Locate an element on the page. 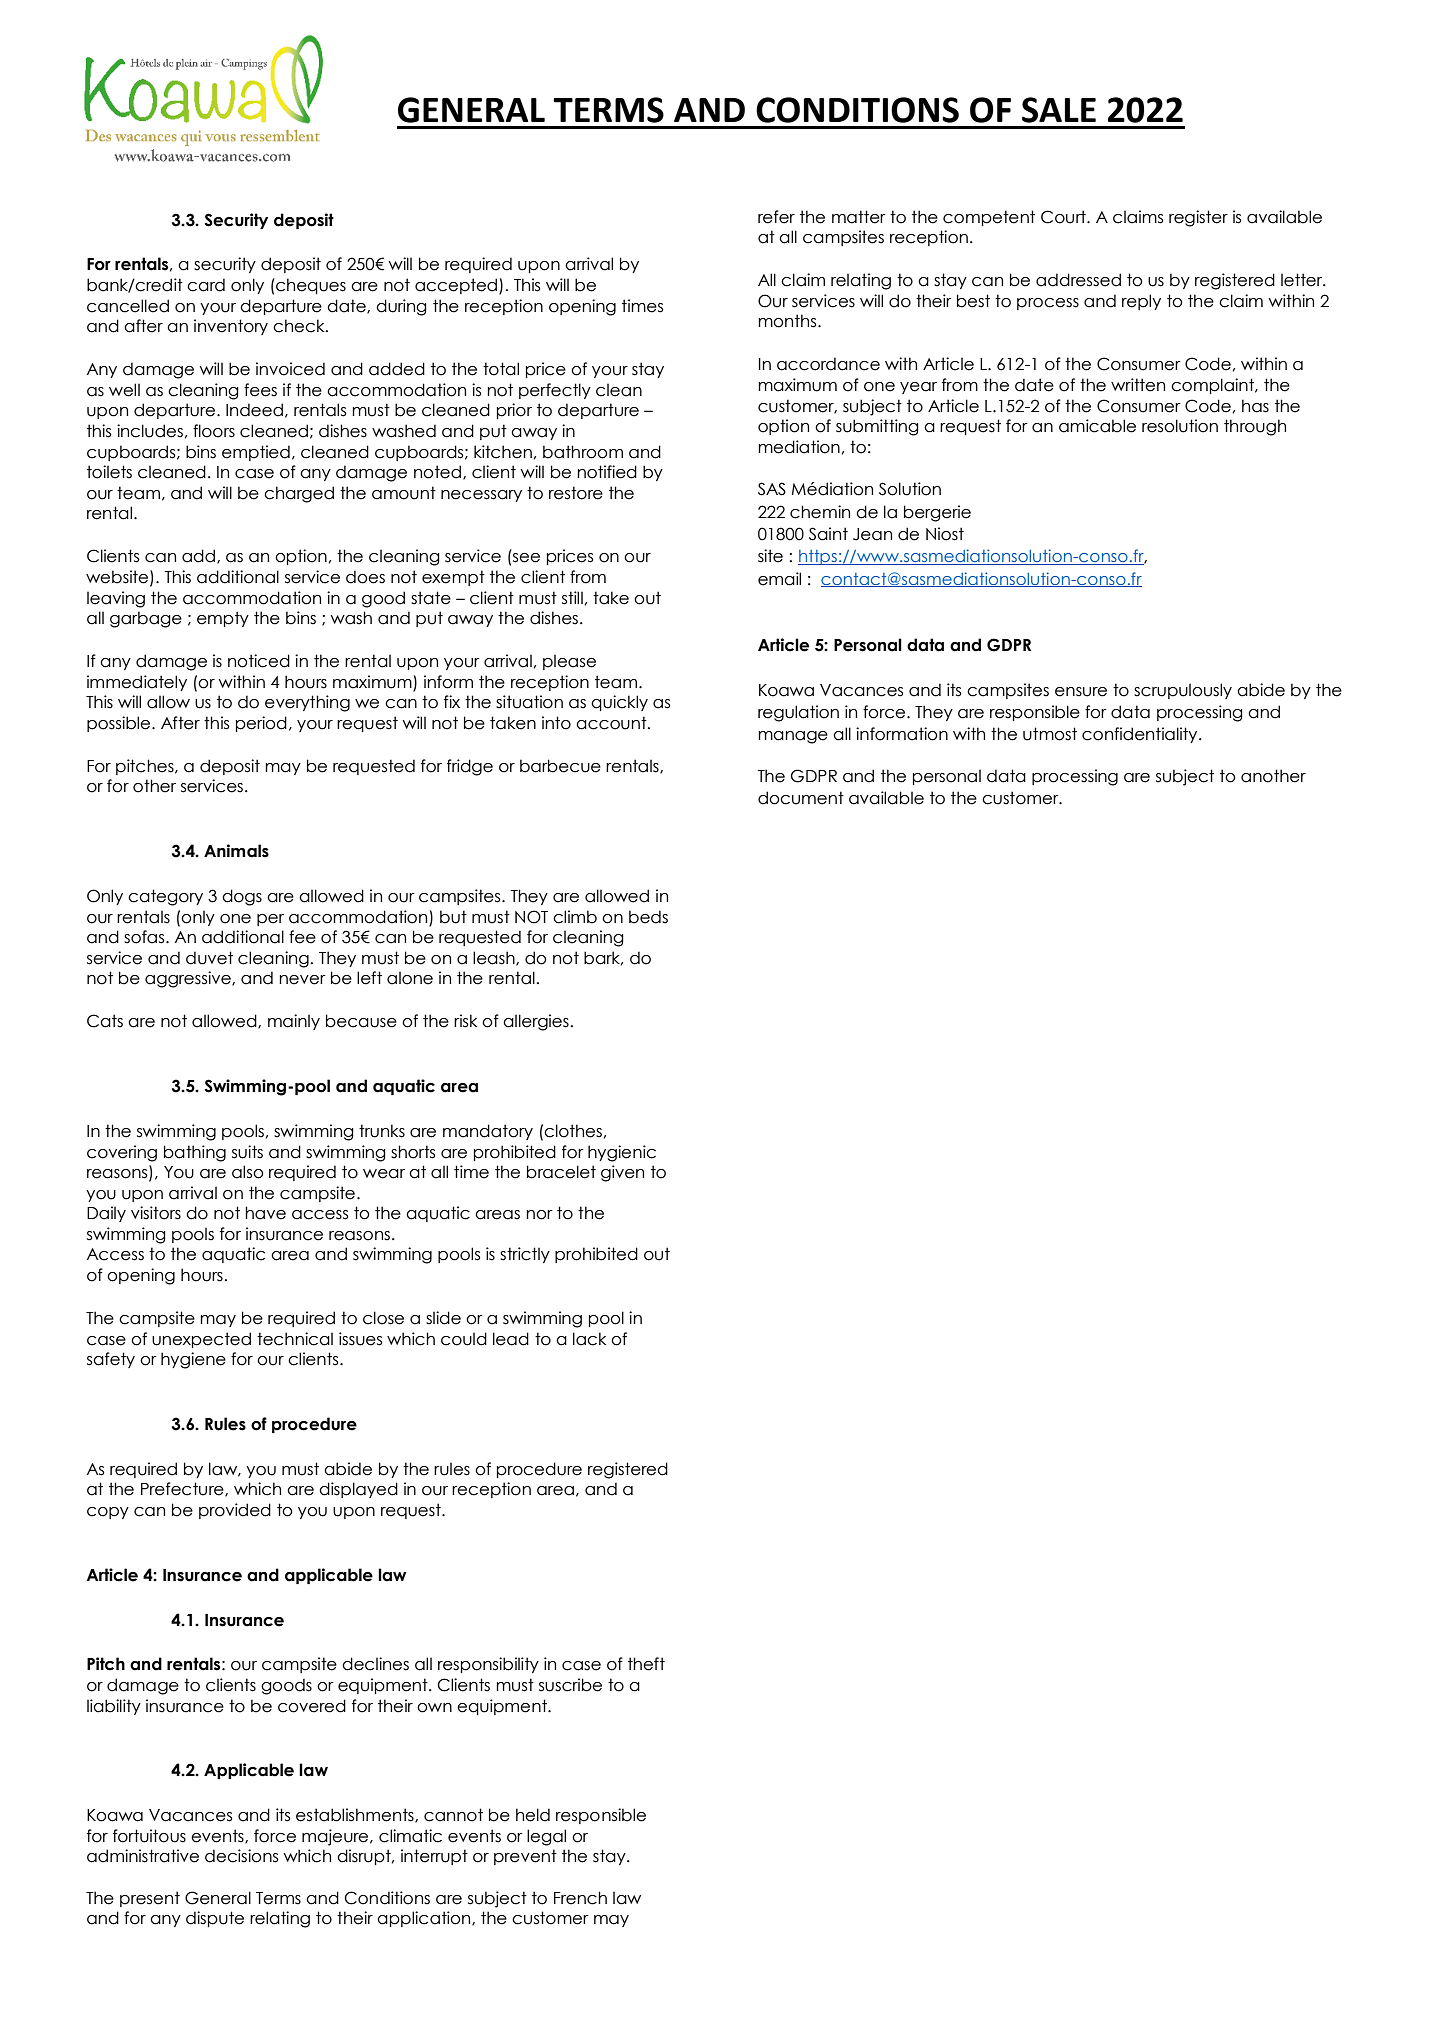 The image size is (1430, 2022). beds is located at coordinates (648, 917).
